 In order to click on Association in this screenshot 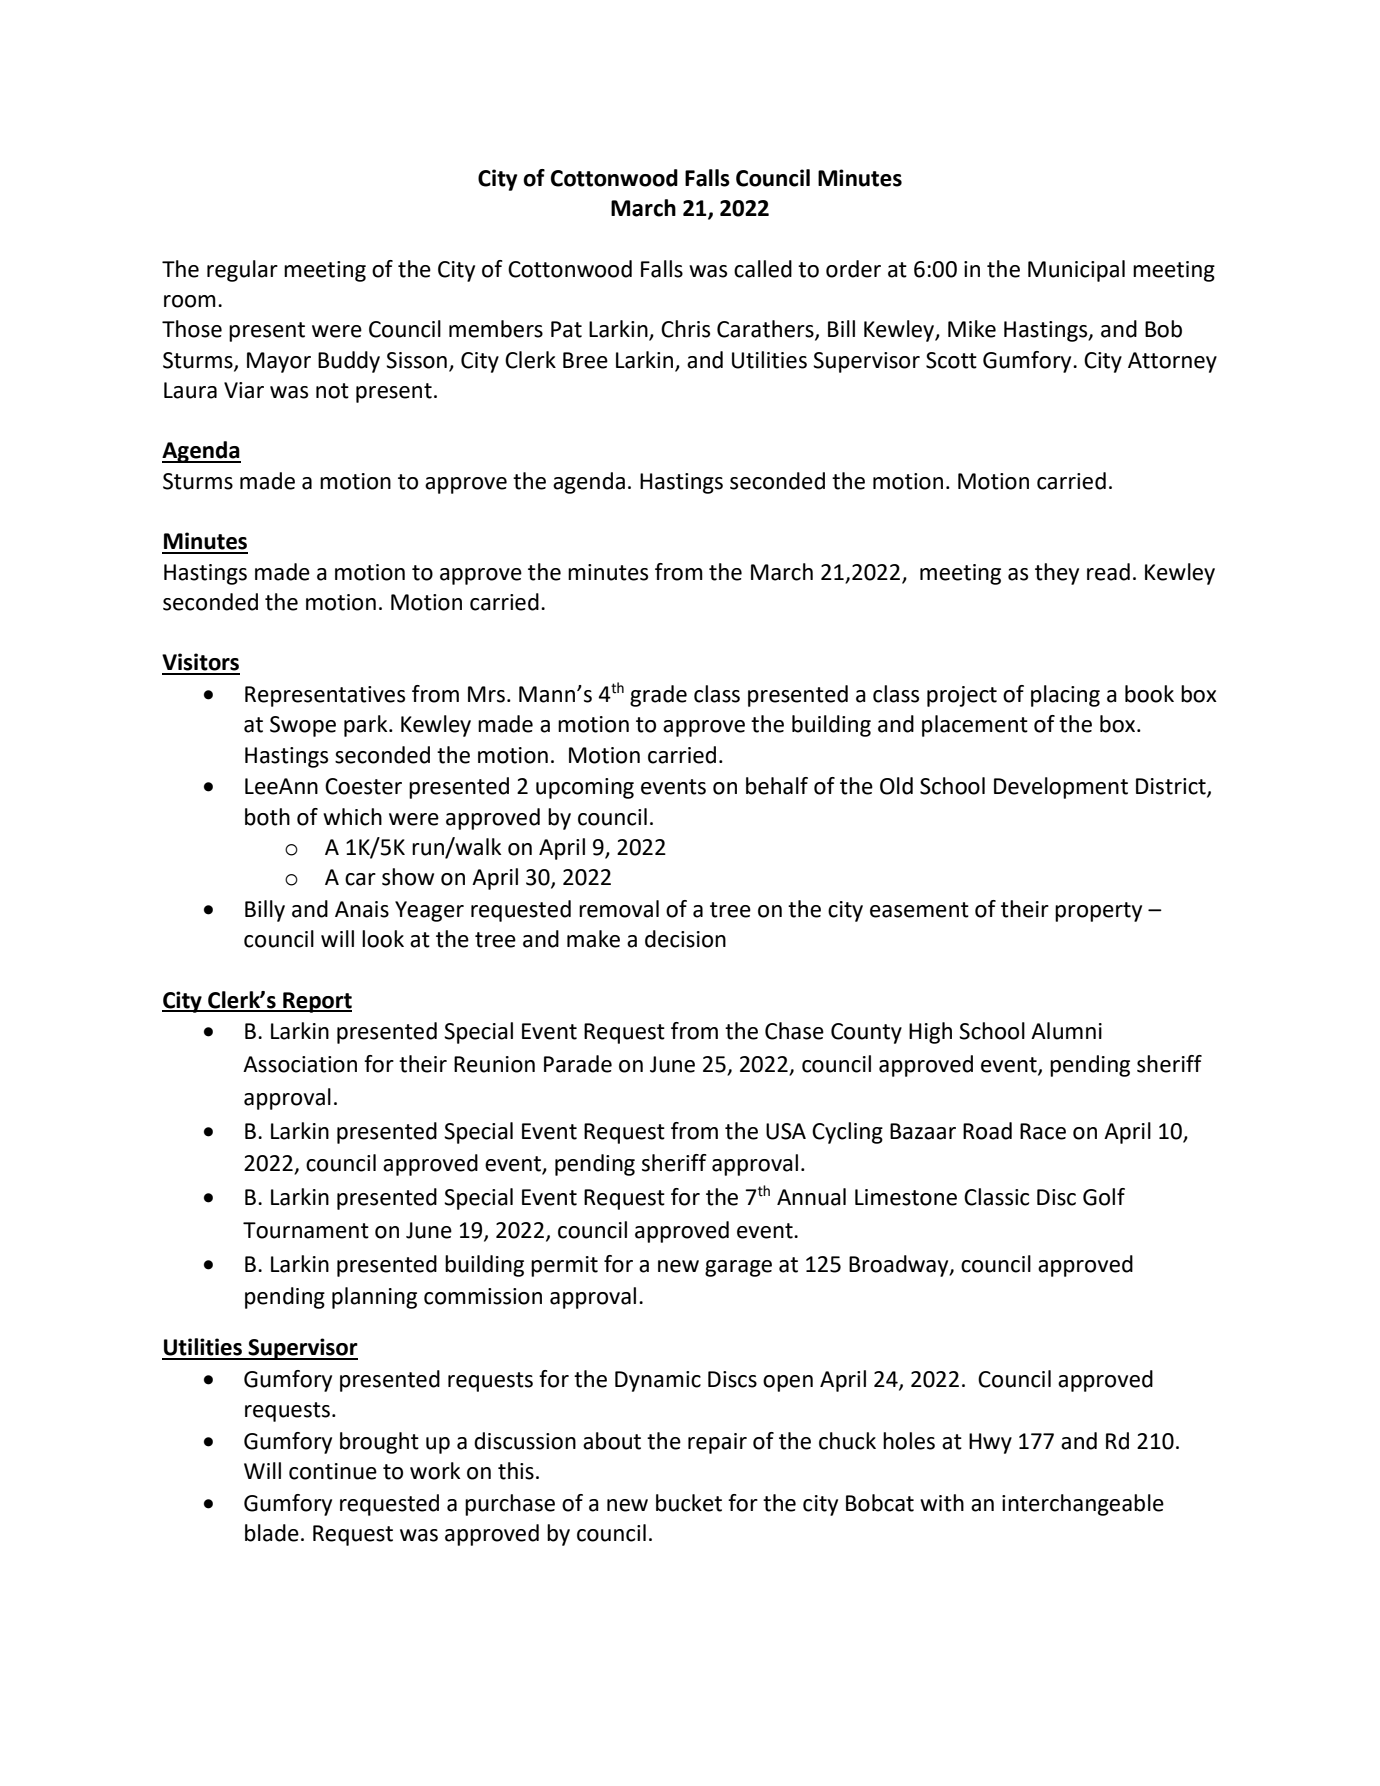, I will do `click(300, 1064)`.
